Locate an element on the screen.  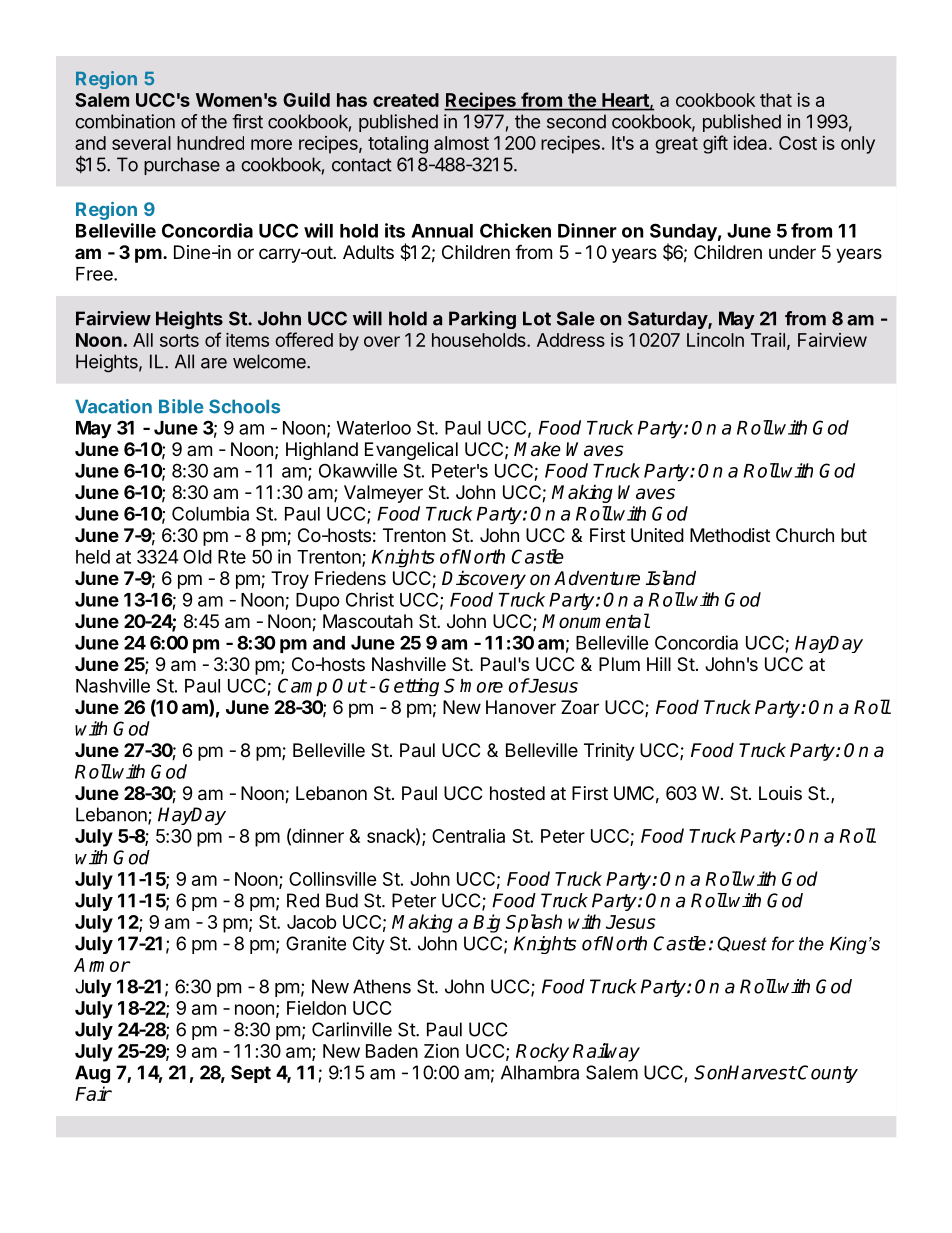
Evangelical is located at coordinates (411, 451).
